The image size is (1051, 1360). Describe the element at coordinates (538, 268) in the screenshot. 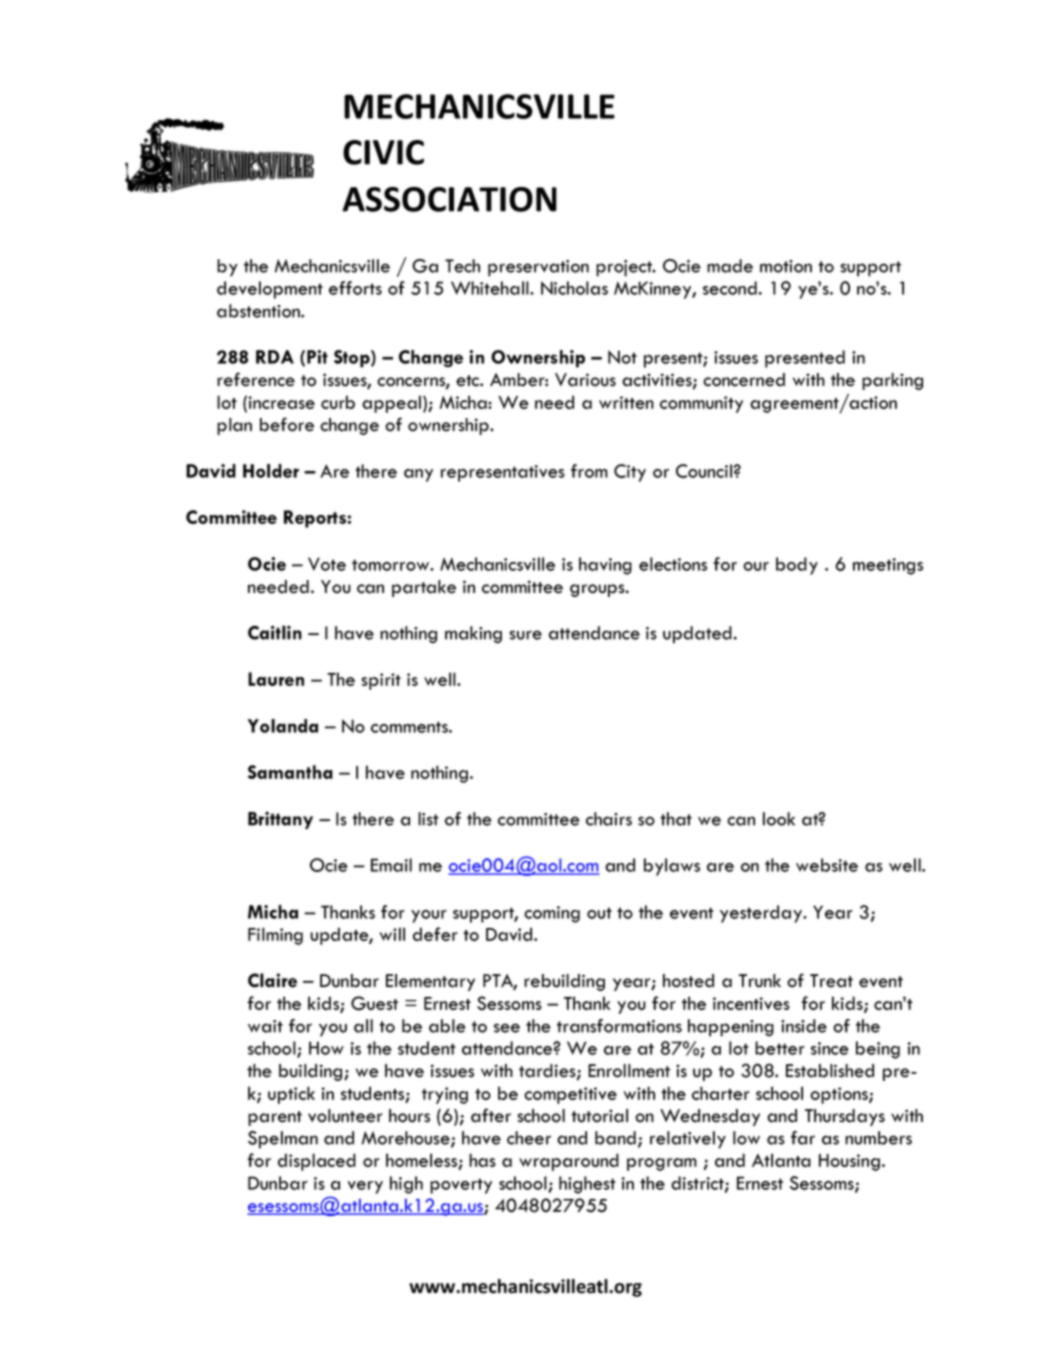

I see `preservation` at that location.
